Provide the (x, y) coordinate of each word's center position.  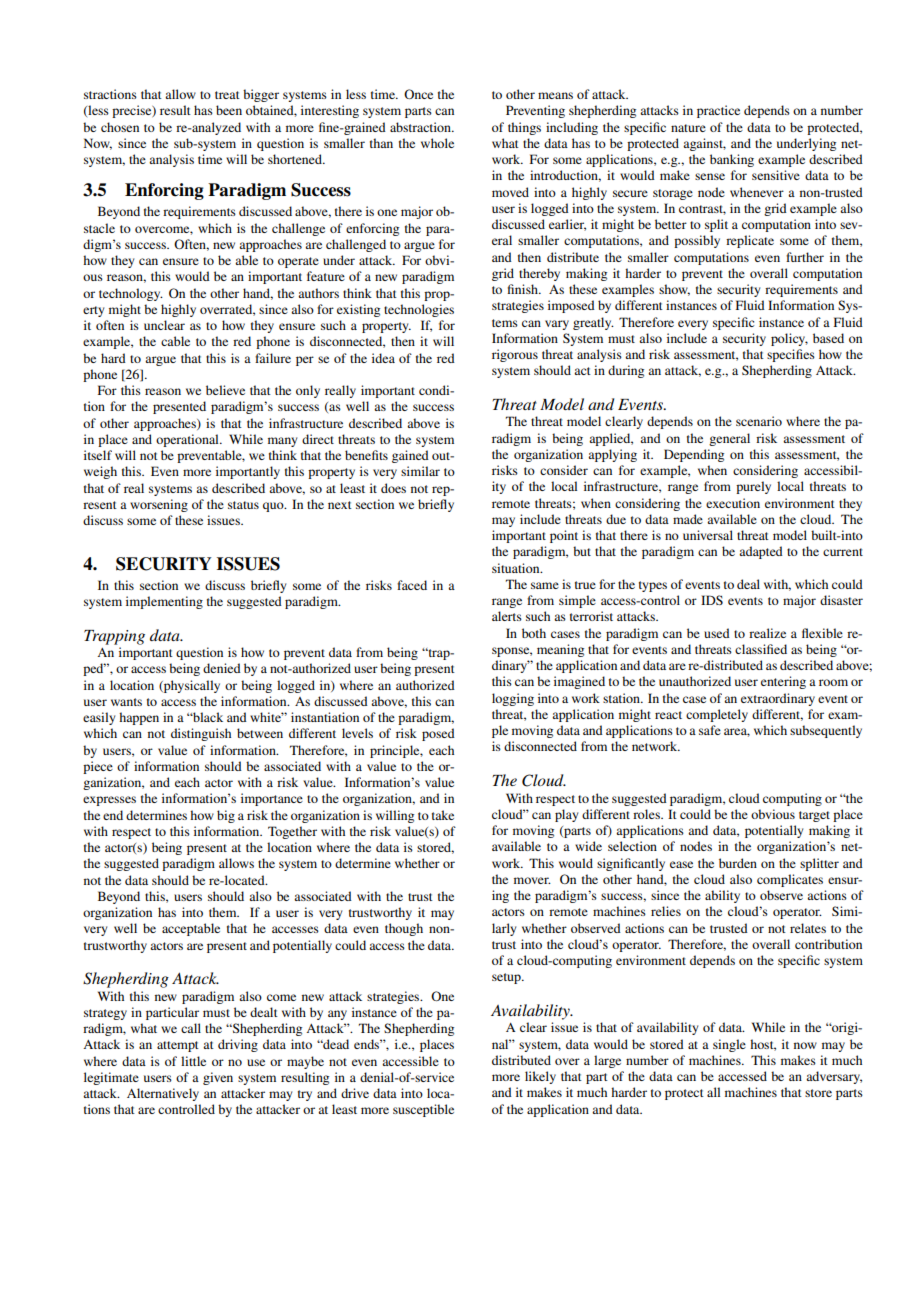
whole (437, 143)
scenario (759, 421)
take (443, 815)
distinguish (201, 734)
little (193, 1061)
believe (225, 390)
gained (410, 456)
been (229, 110)
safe (710, 730)
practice (718, 111)
